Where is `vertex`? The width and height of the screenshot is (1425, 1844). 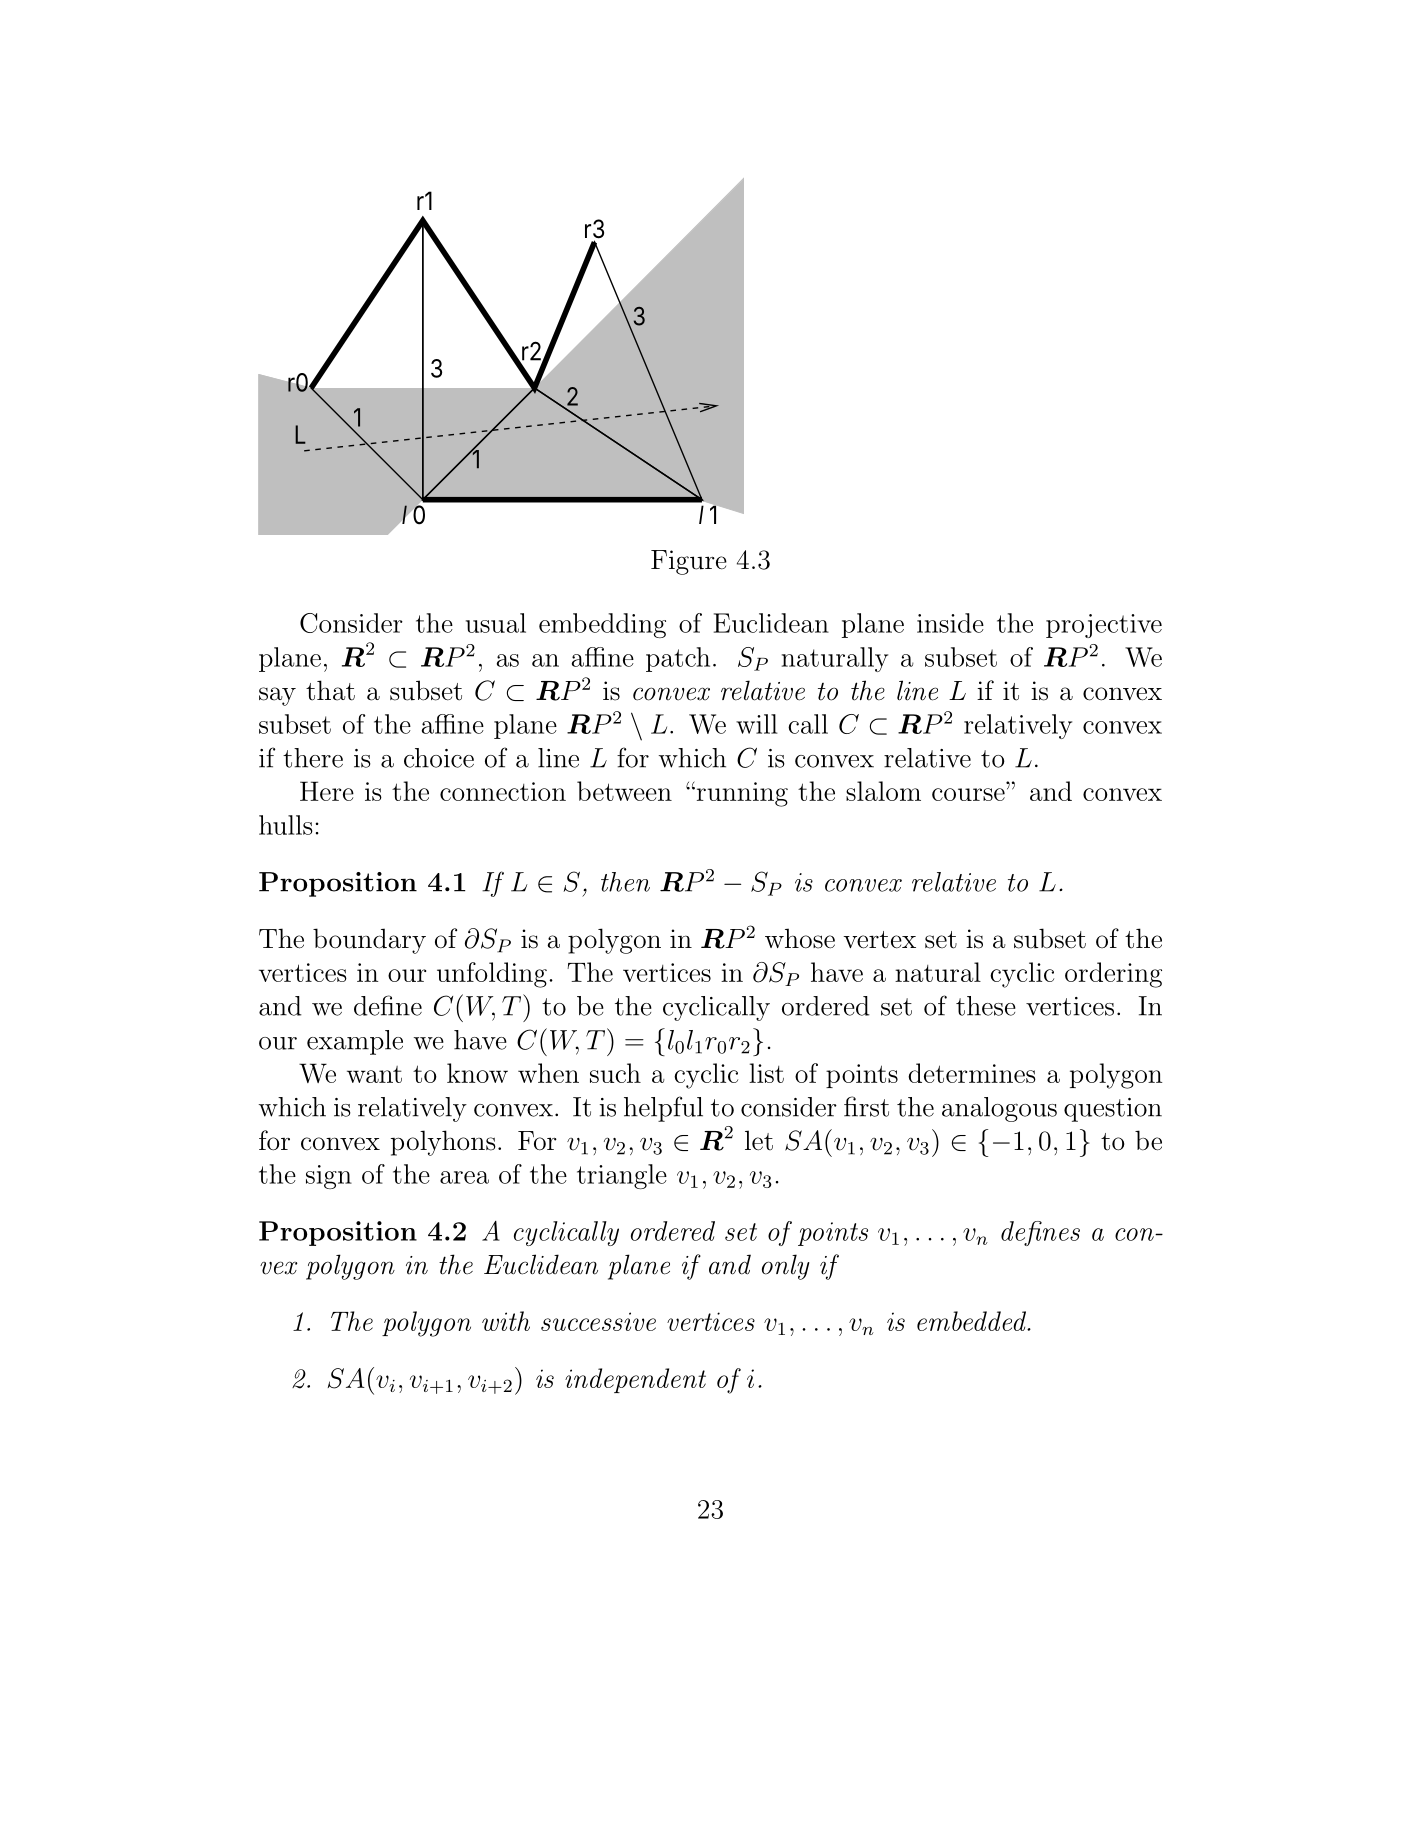 vertex is located at coordinates (879, 940).
